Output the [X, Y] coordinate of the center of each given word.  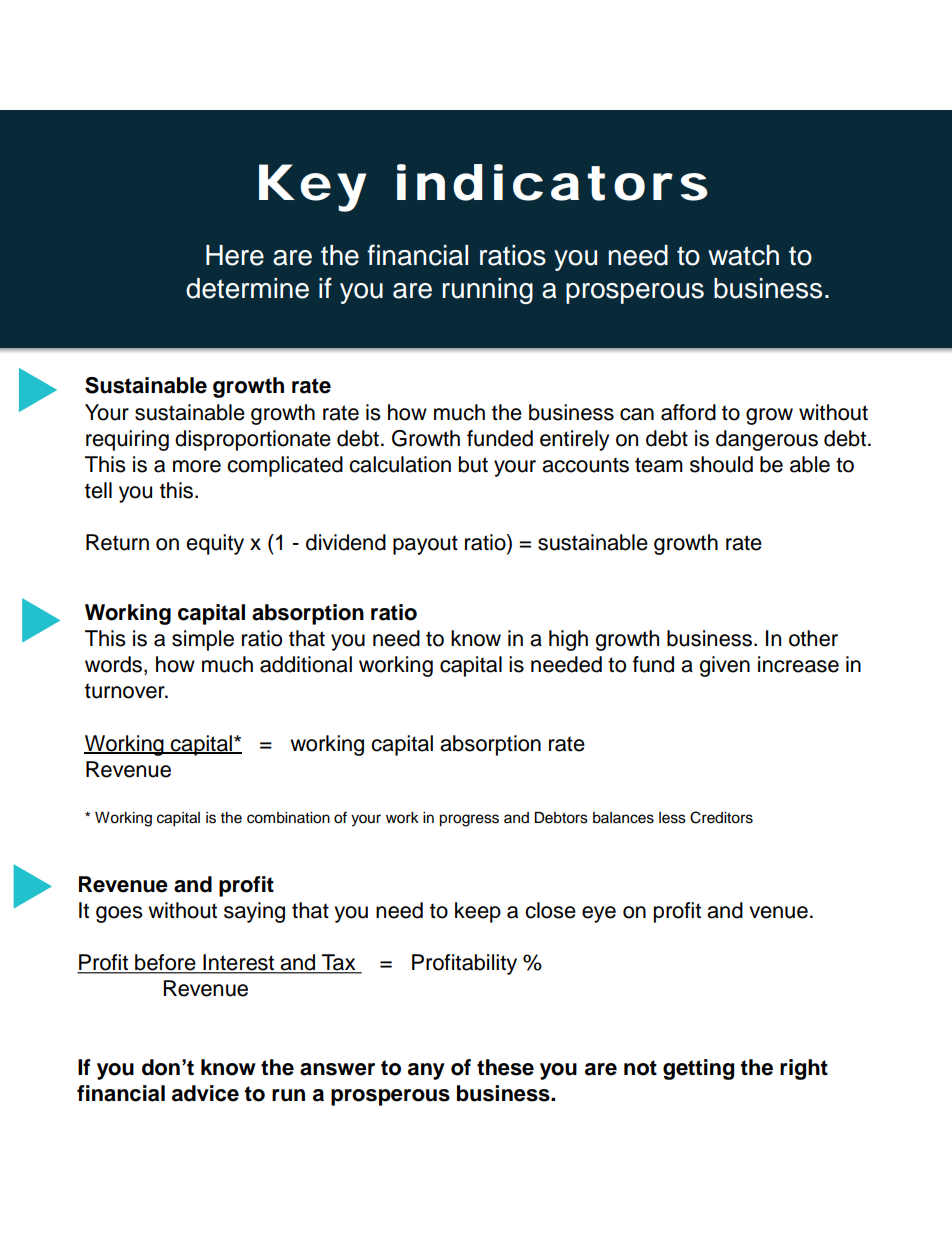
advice [205, 1093]
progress [469, 820]
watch [743, 255]
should [721, 464]
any [426, 1071]
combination [288, 818]
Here [235, 255]
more [197, 466]
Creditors [721, 817]
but [473, 464]
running [487, 291]
